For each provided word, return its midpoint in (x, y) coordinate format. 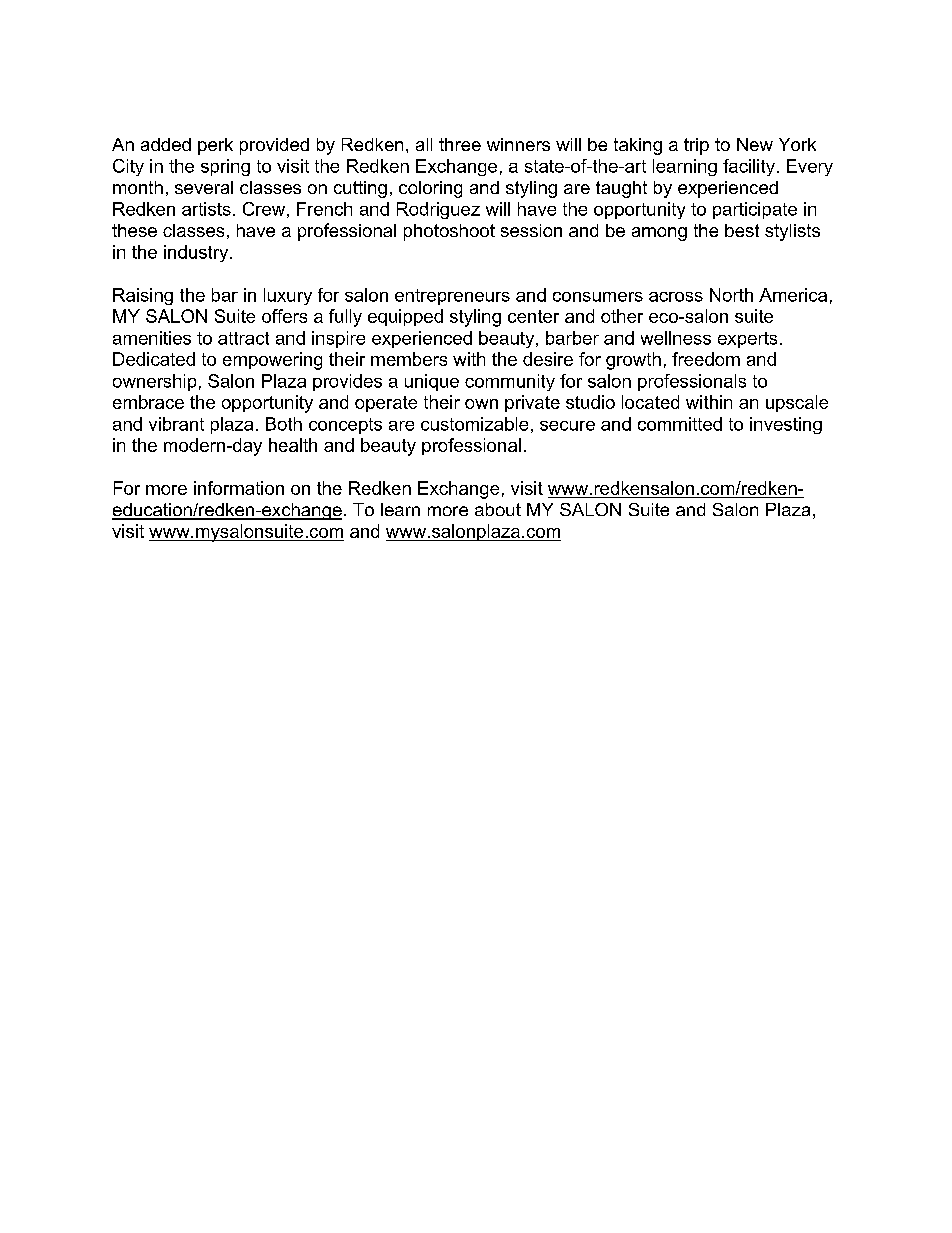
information (239, 488)
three (460, 144)
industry (197, 253)
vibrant (176, 424)
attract (243, 338)
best (742, 230)
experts (747, 340)
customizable (474, 424)
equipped (405, 317)
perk (215, 146)
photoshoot (449, 232)
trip (696, 146)
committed (680, 424)
